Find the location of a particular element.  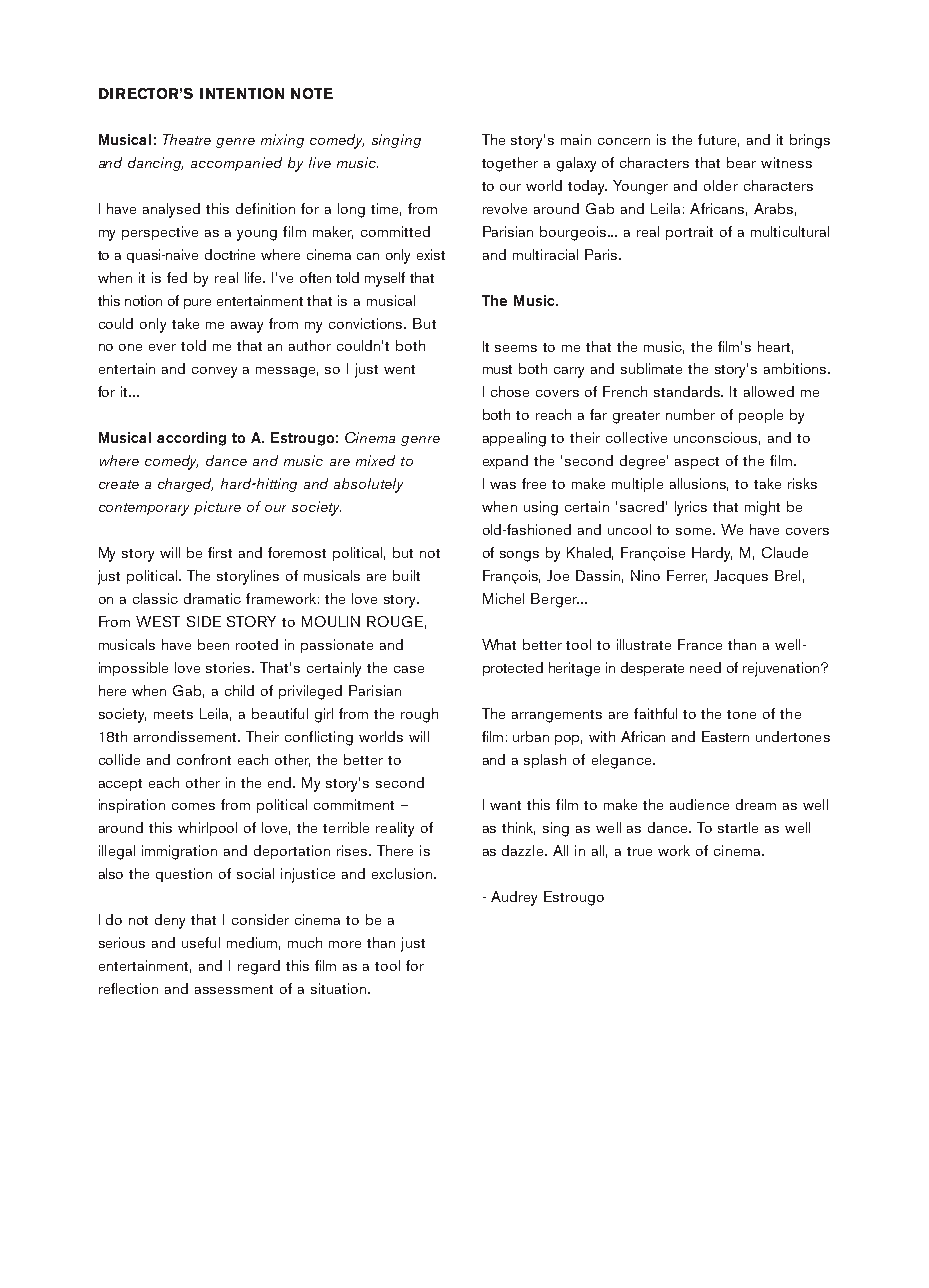

standards is located at coordinates (688, 391).
